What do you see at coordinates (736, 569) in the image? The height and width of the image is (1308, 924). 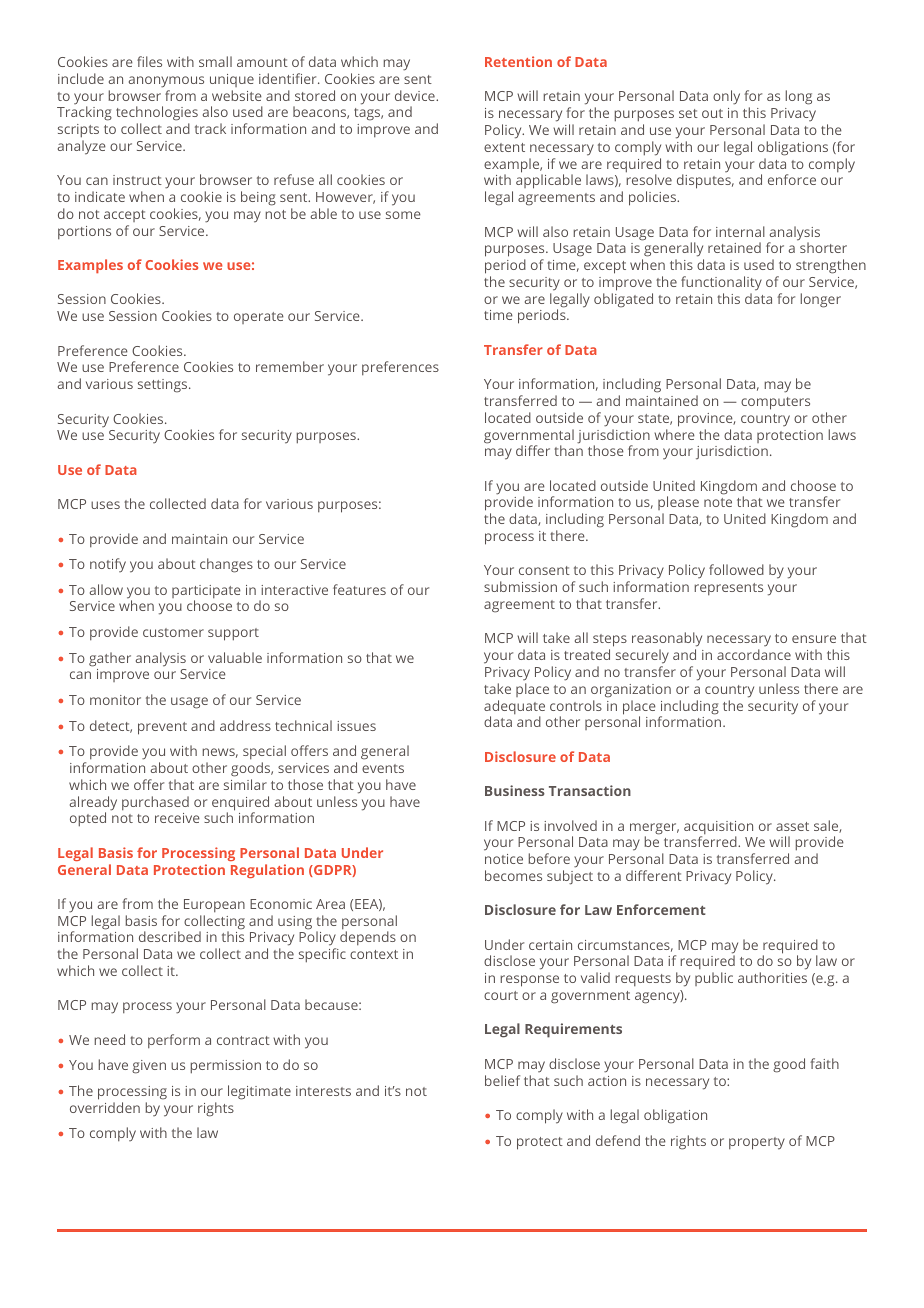 I see `followed` at bounding box center [736, 569].
